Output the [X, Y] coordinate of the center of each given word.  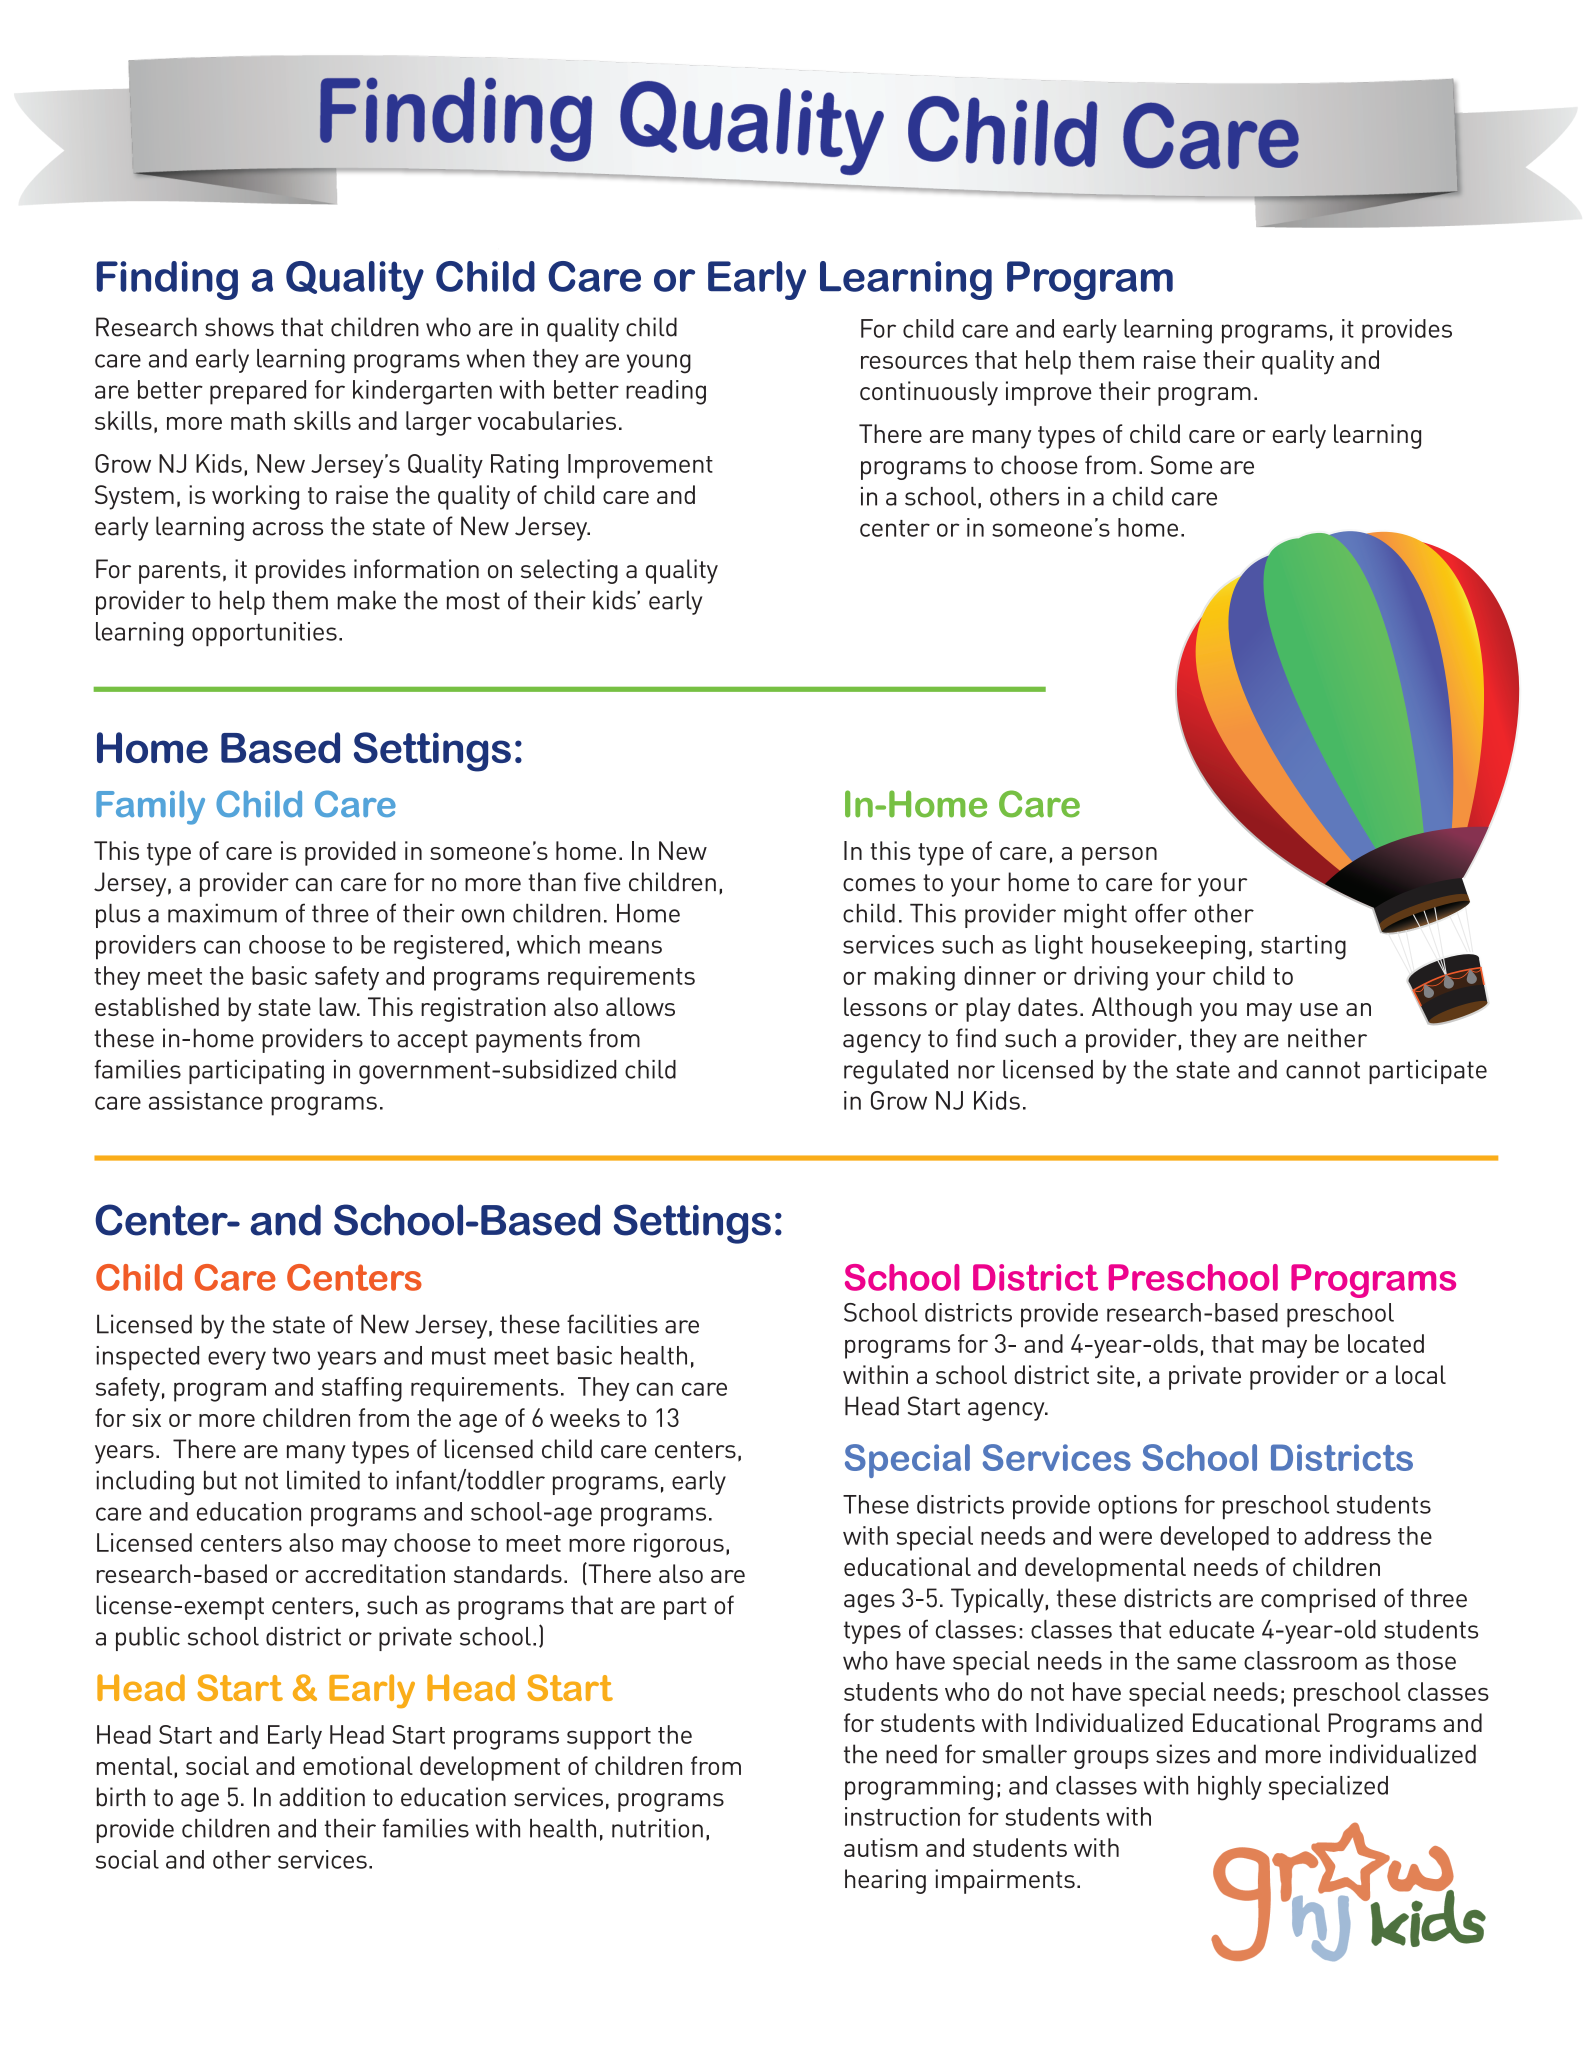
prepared [258, 392]
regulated [896, 1072]
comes [879, 885]
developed [1214, 1538]
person [1119, 856]
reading [666, 392]
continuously [929, 393]
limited [323, 1480]
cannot [1323, 1070]
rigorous [679, 1545]
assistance [206, 1100]
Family [150, 808]
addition [322, 1797]
